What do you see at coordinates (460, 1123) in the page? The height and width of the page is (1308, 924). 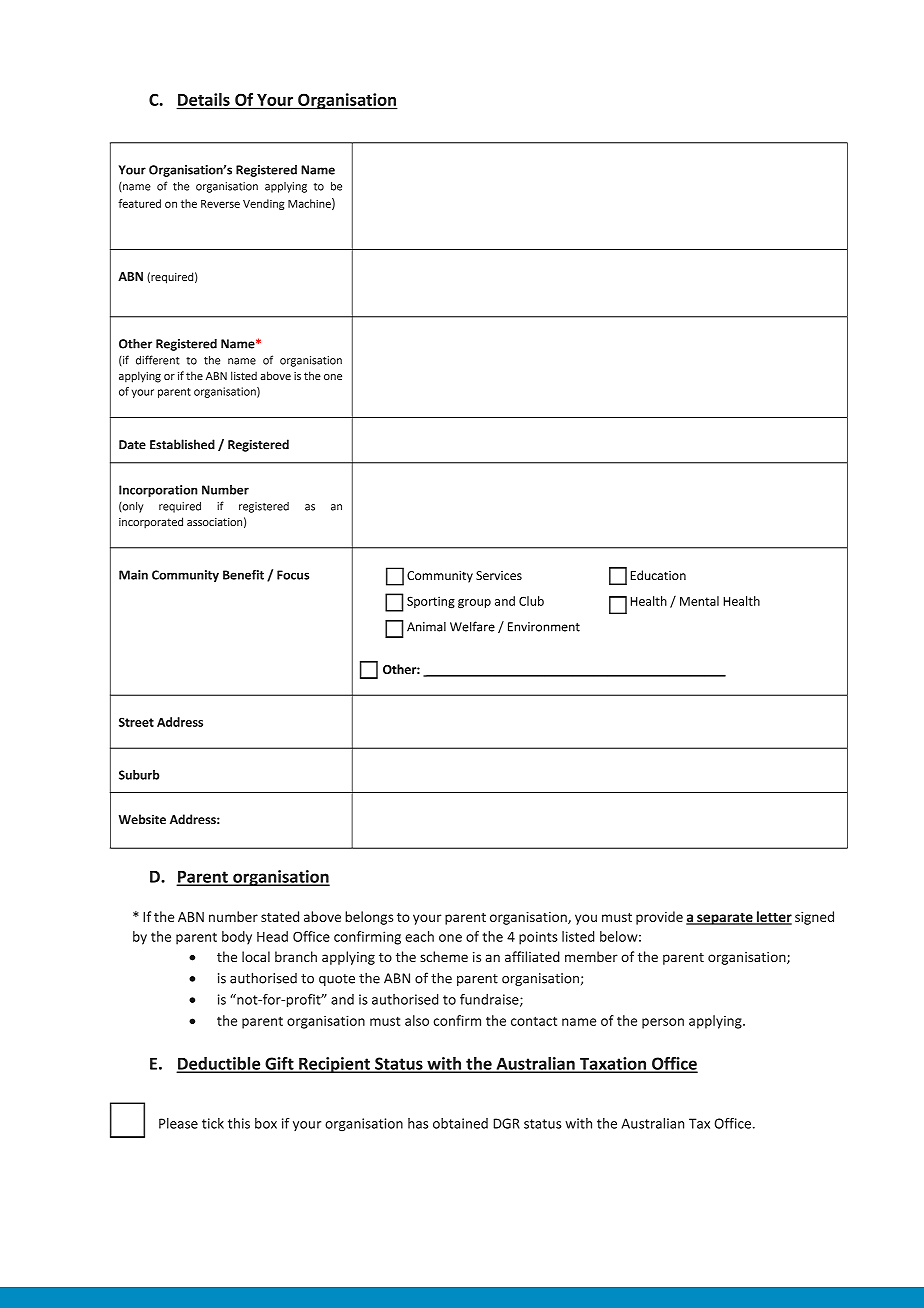 I see `obtained` at bounding box center [460, 1123].
